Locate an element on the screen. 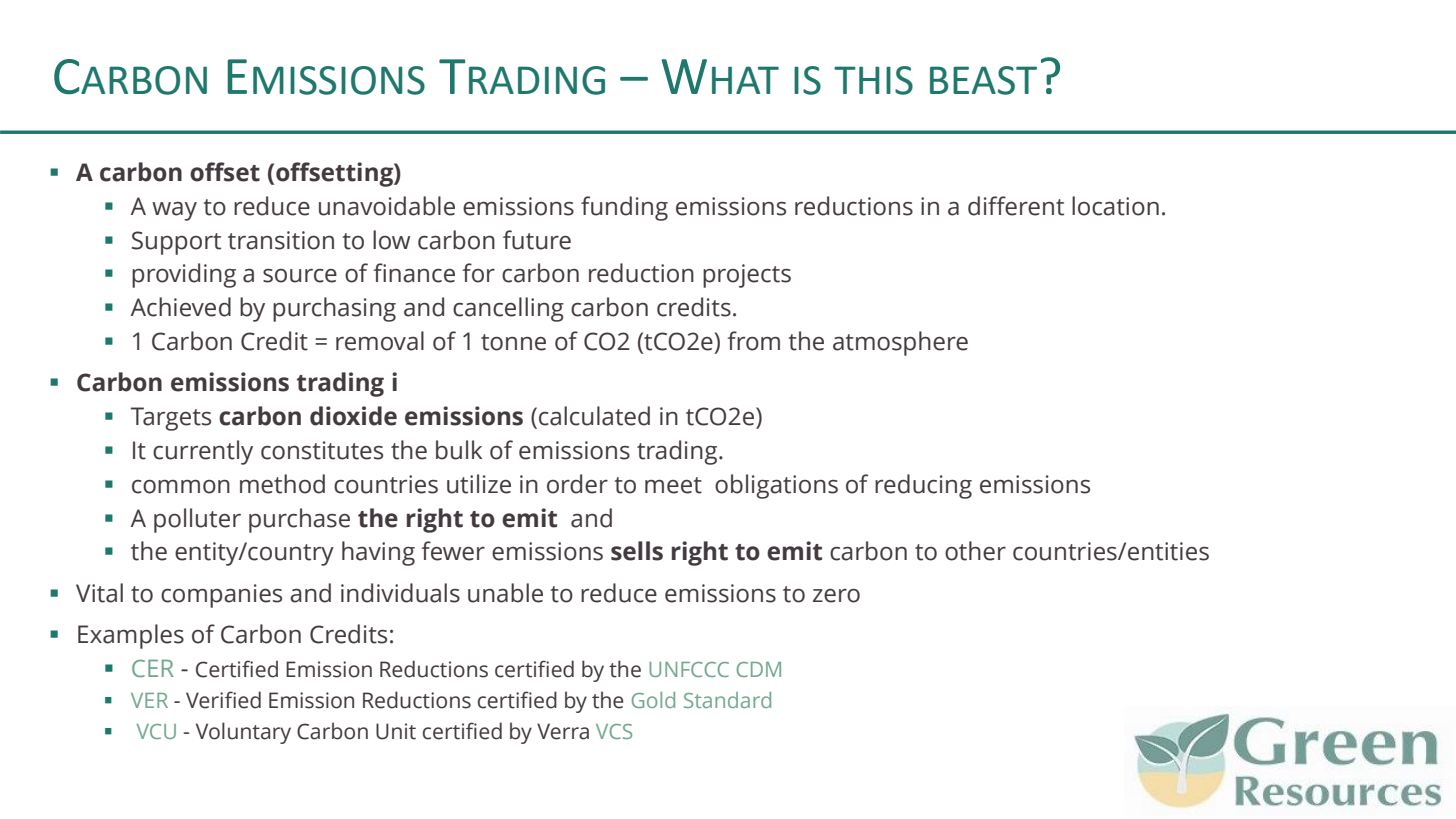 The width and height of the screenshot is (1456, 819). calculated is located at coordinates (594, 416).
